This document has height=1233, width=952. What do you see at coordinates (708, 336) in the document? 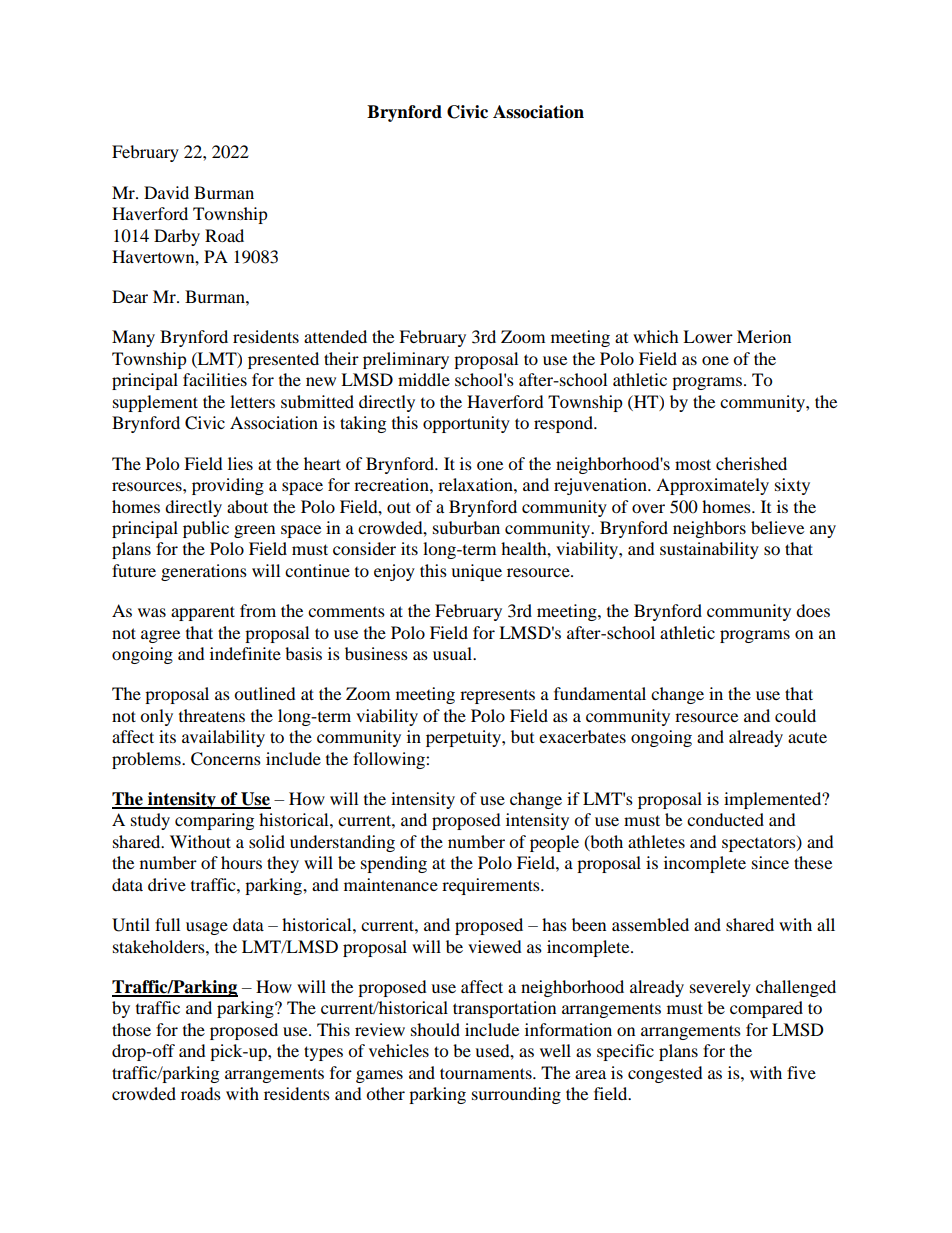
I see `Lower` at bounding box center [708, 336].
